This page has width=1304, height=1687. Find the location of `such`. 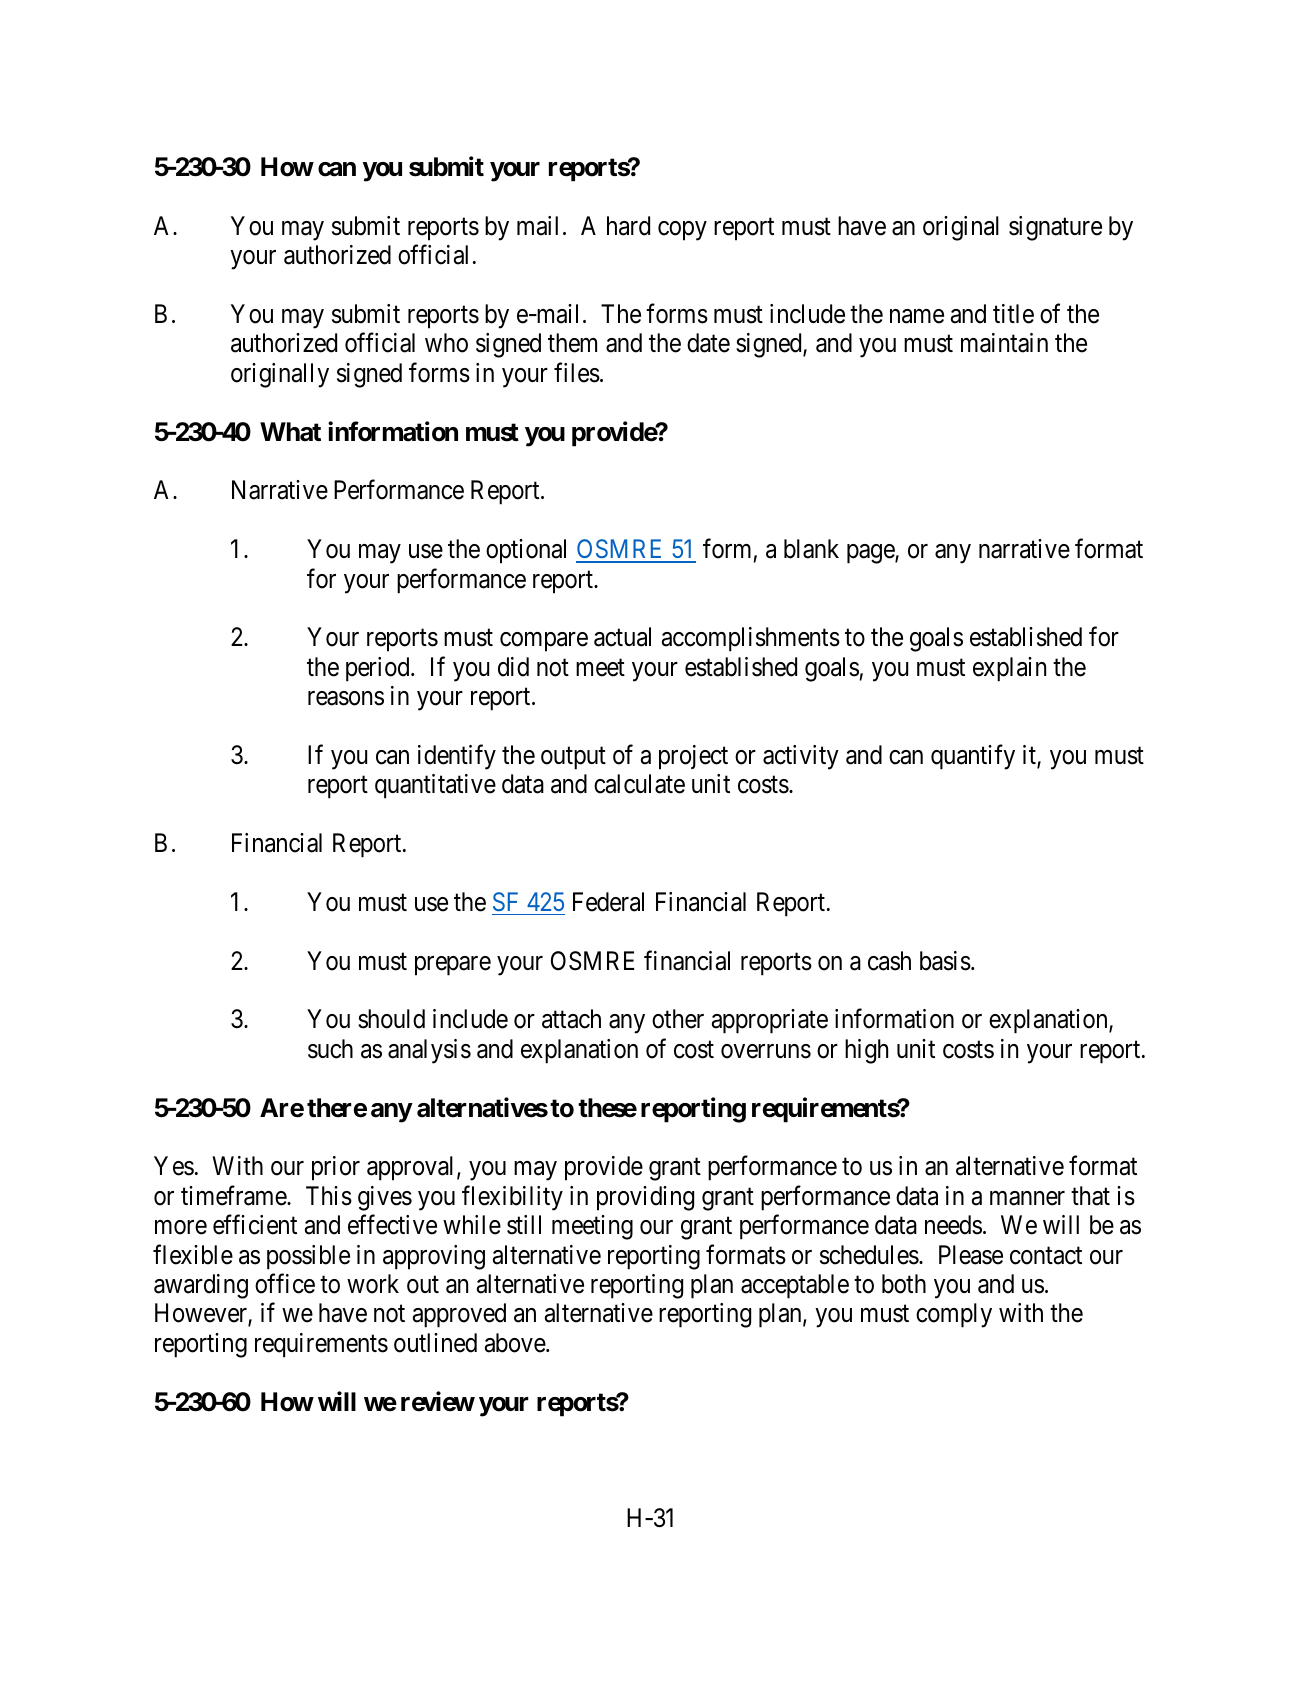

such is located at coordinates (330, 1049).
